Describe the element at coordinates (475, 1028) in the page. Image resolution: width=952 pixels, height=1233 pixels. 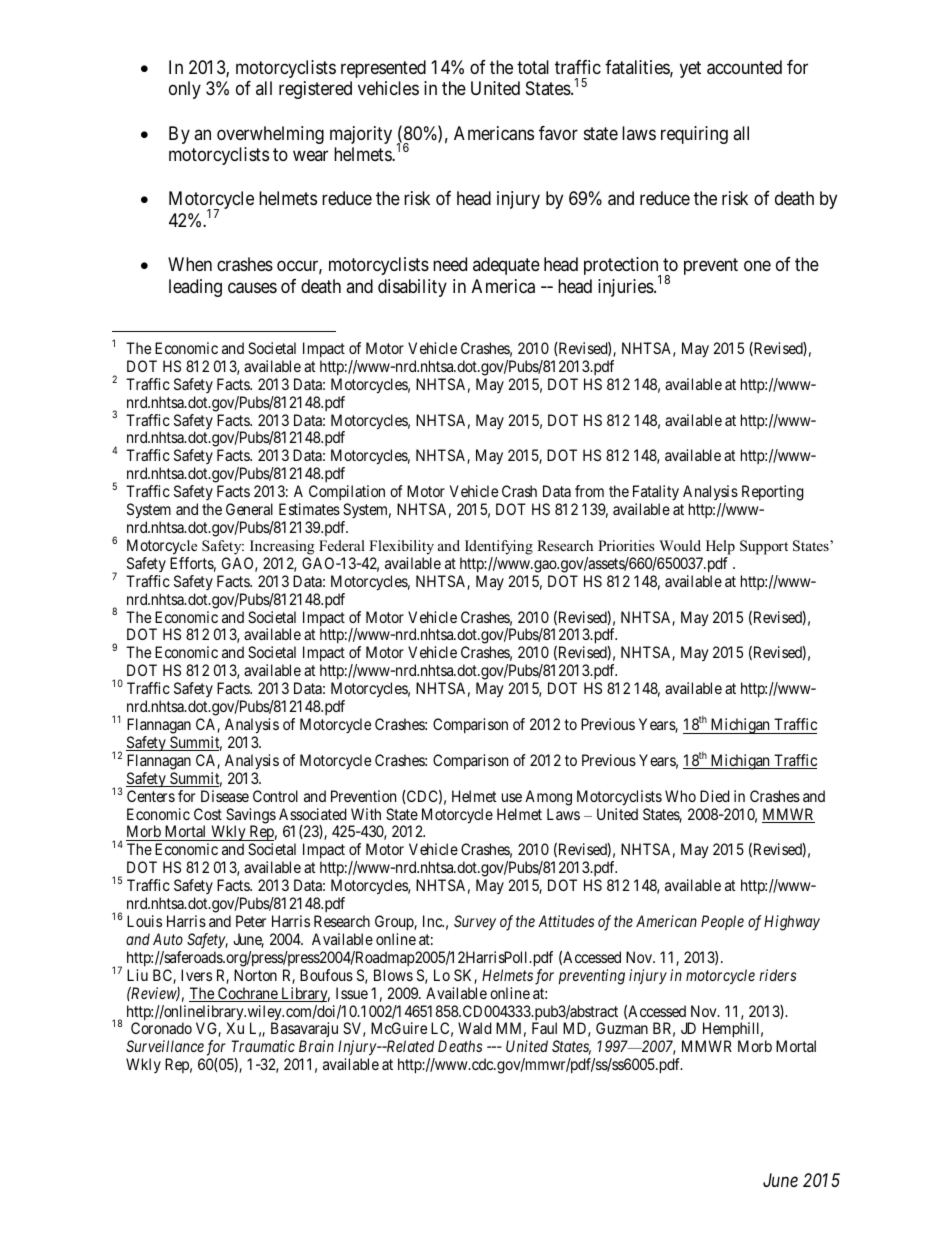
I see `Wald` at that location.
